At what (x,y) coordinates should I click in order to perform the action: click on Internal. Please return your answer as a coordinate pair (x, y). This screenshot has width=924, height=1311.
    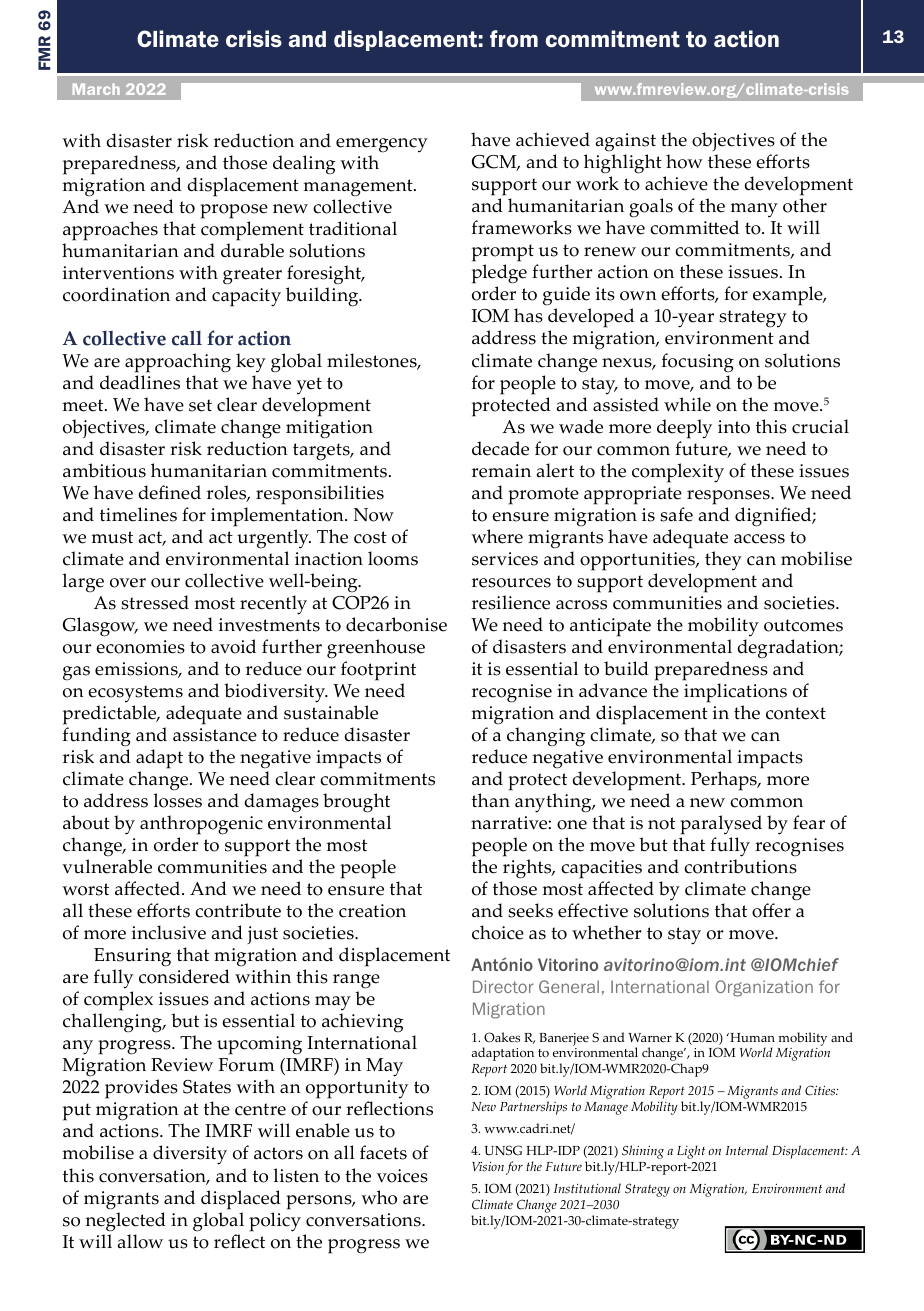
    Looking at the image, I should click on (746, 1150).
